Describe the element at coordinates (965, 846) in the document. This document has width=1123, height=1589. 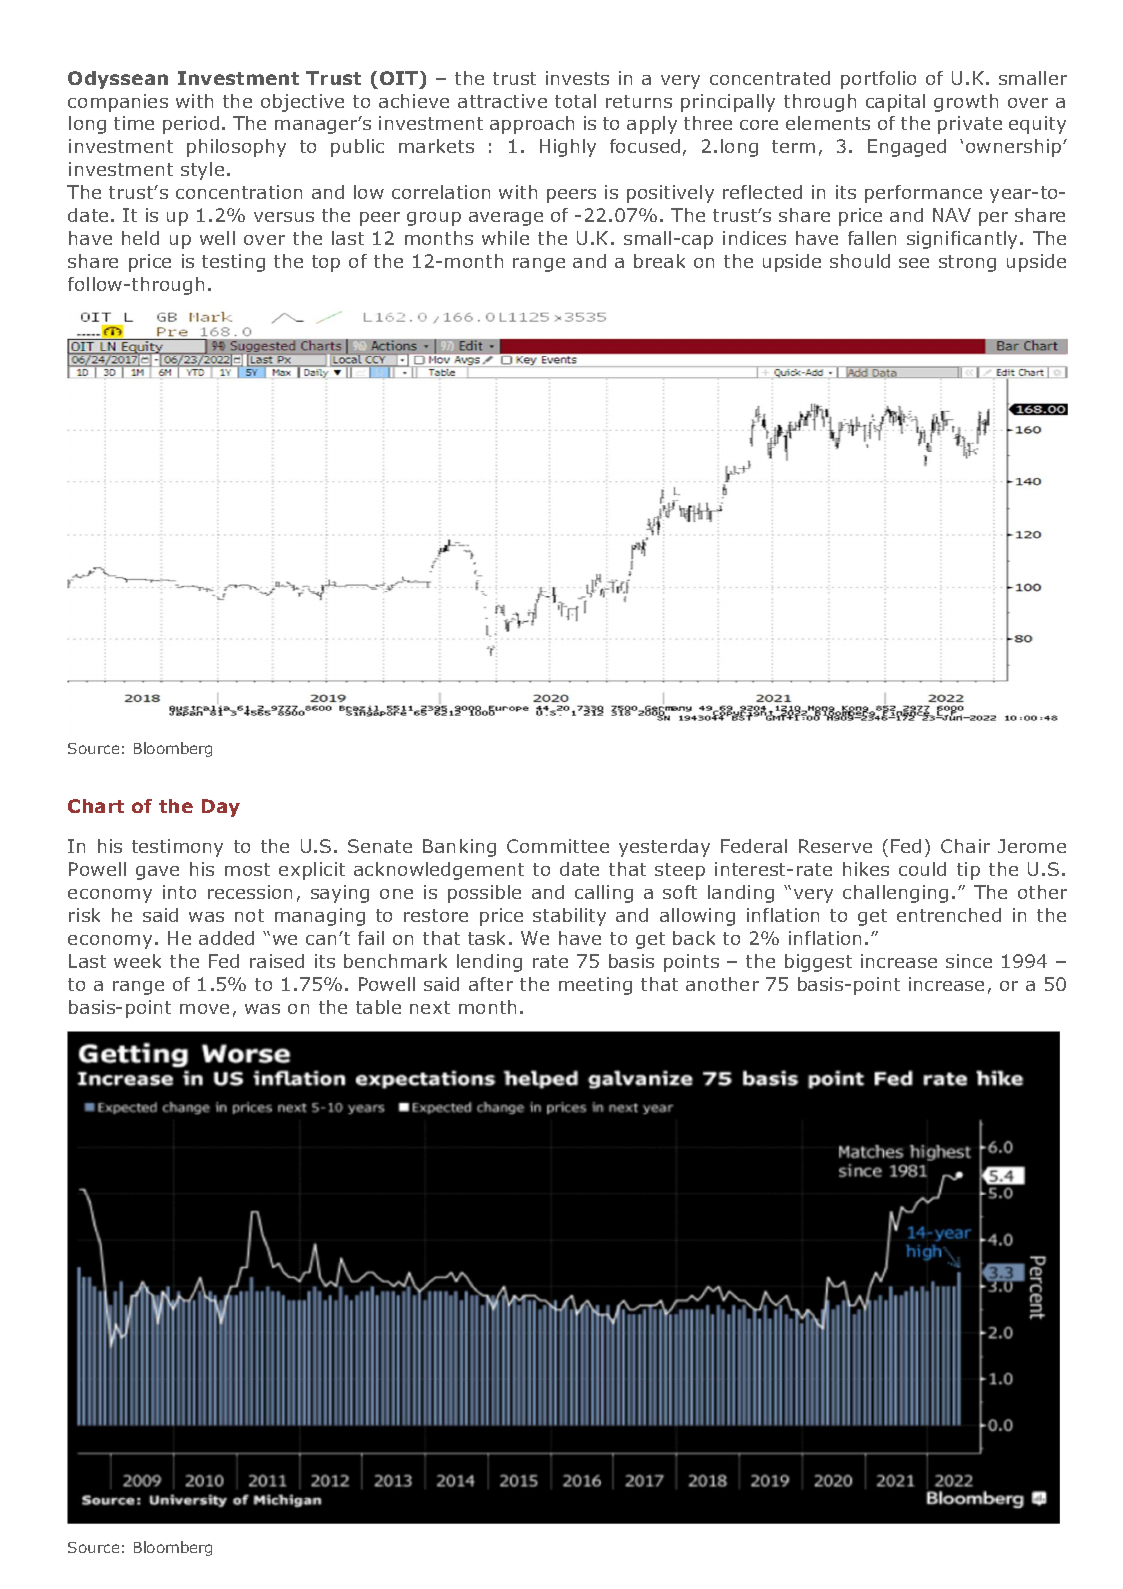
I see `Chair` at that location.
